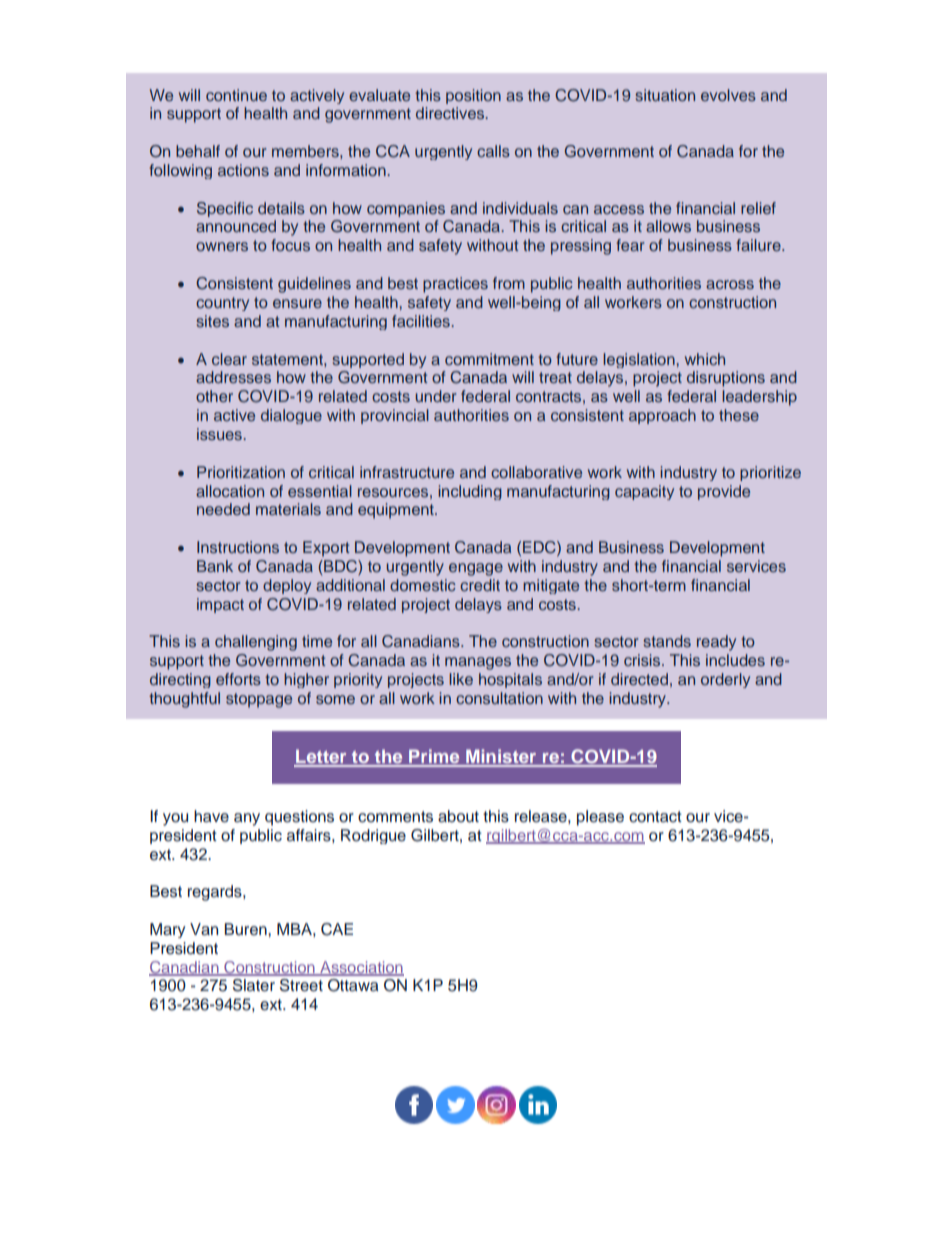 This document has height=1233, width=952. I want to click on directives, so click(451, 113).
